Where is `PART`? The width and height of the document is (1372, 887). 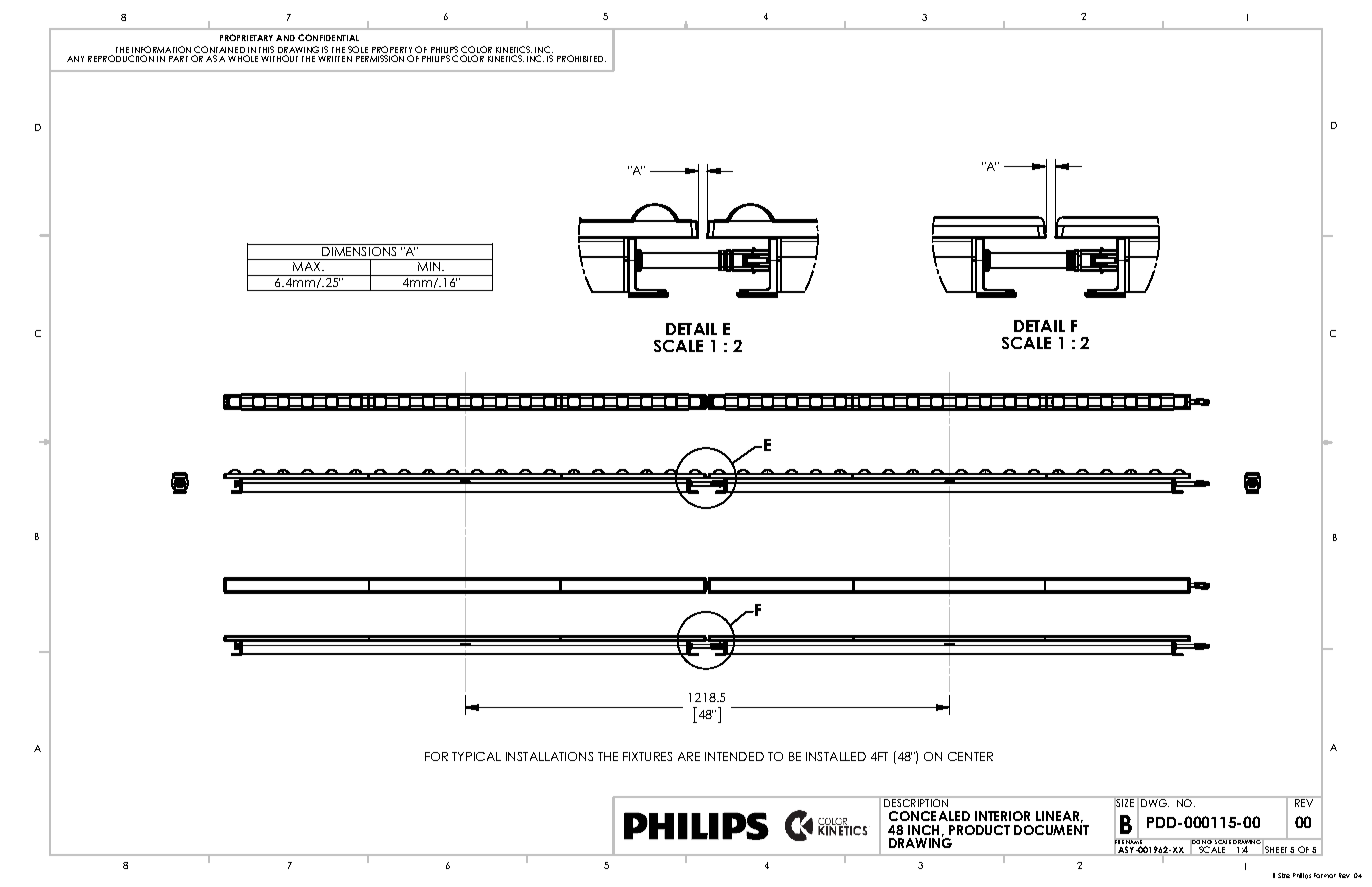 PART is located at coordinates (178, 59).
